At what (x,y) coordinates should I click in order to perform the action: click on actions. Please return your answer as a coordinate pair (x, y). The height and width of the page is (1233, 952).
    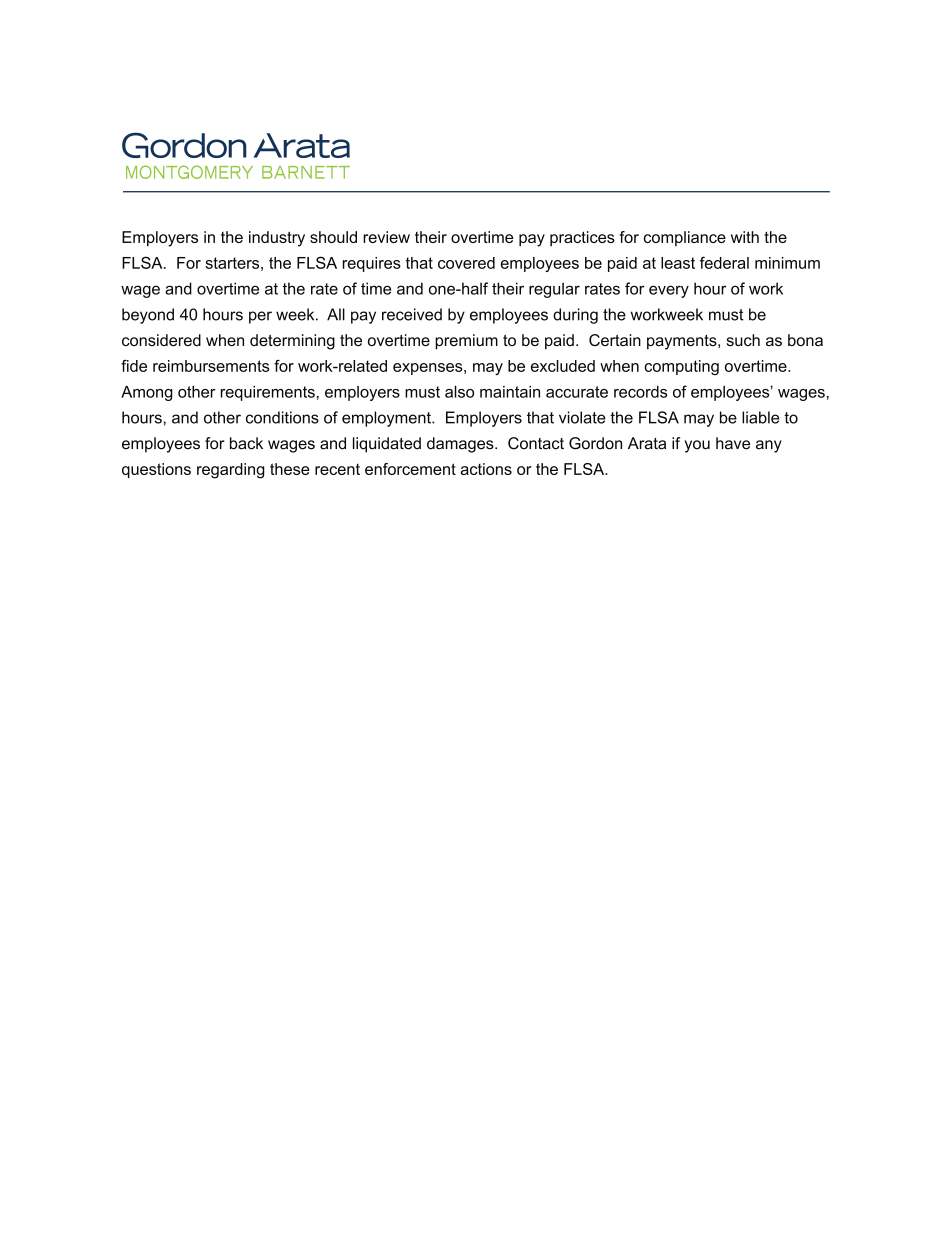
    Looking at the image, I should click on (486, 469).
